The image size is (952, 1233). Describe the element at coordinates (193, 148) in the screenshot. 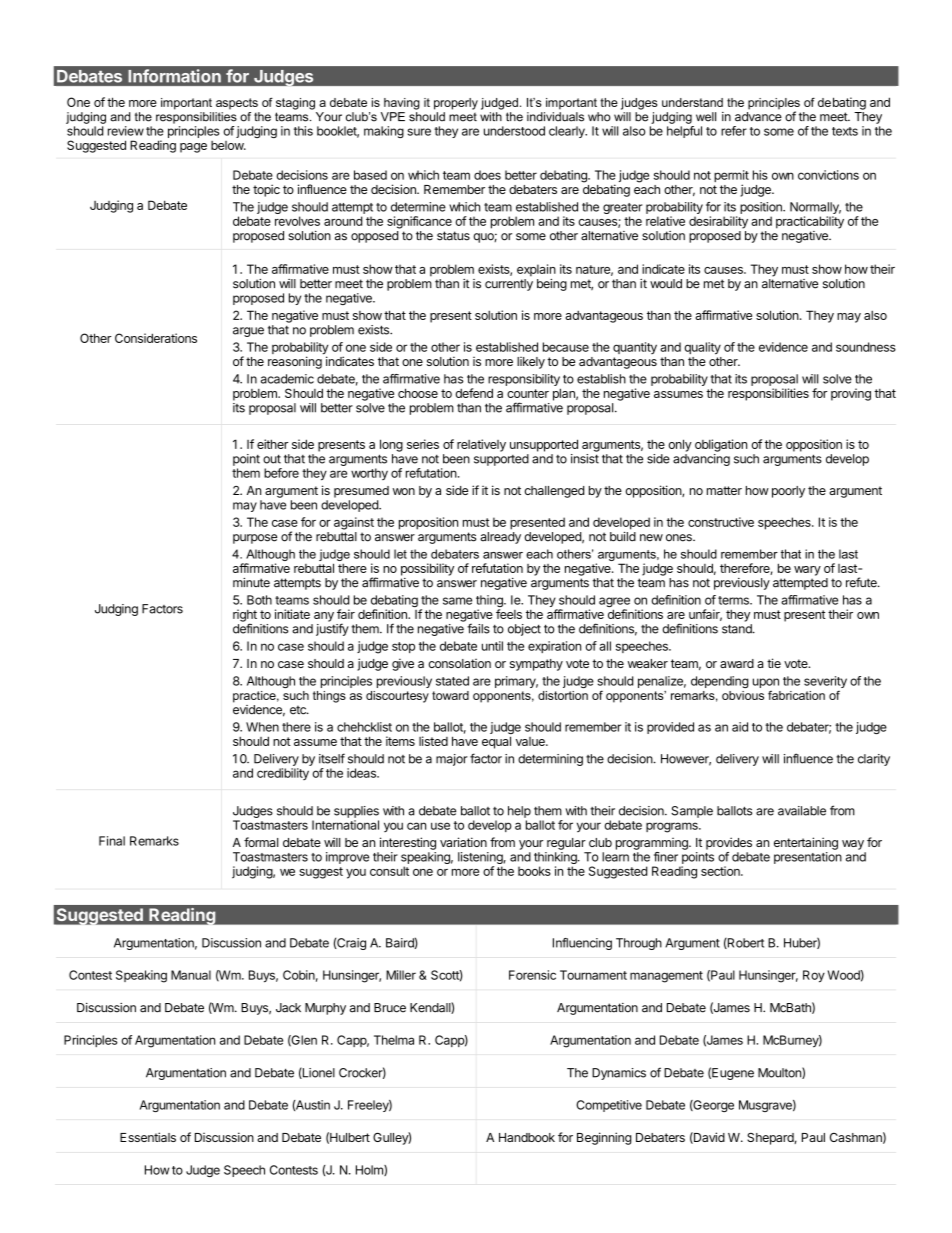

I see `page` at that location.
